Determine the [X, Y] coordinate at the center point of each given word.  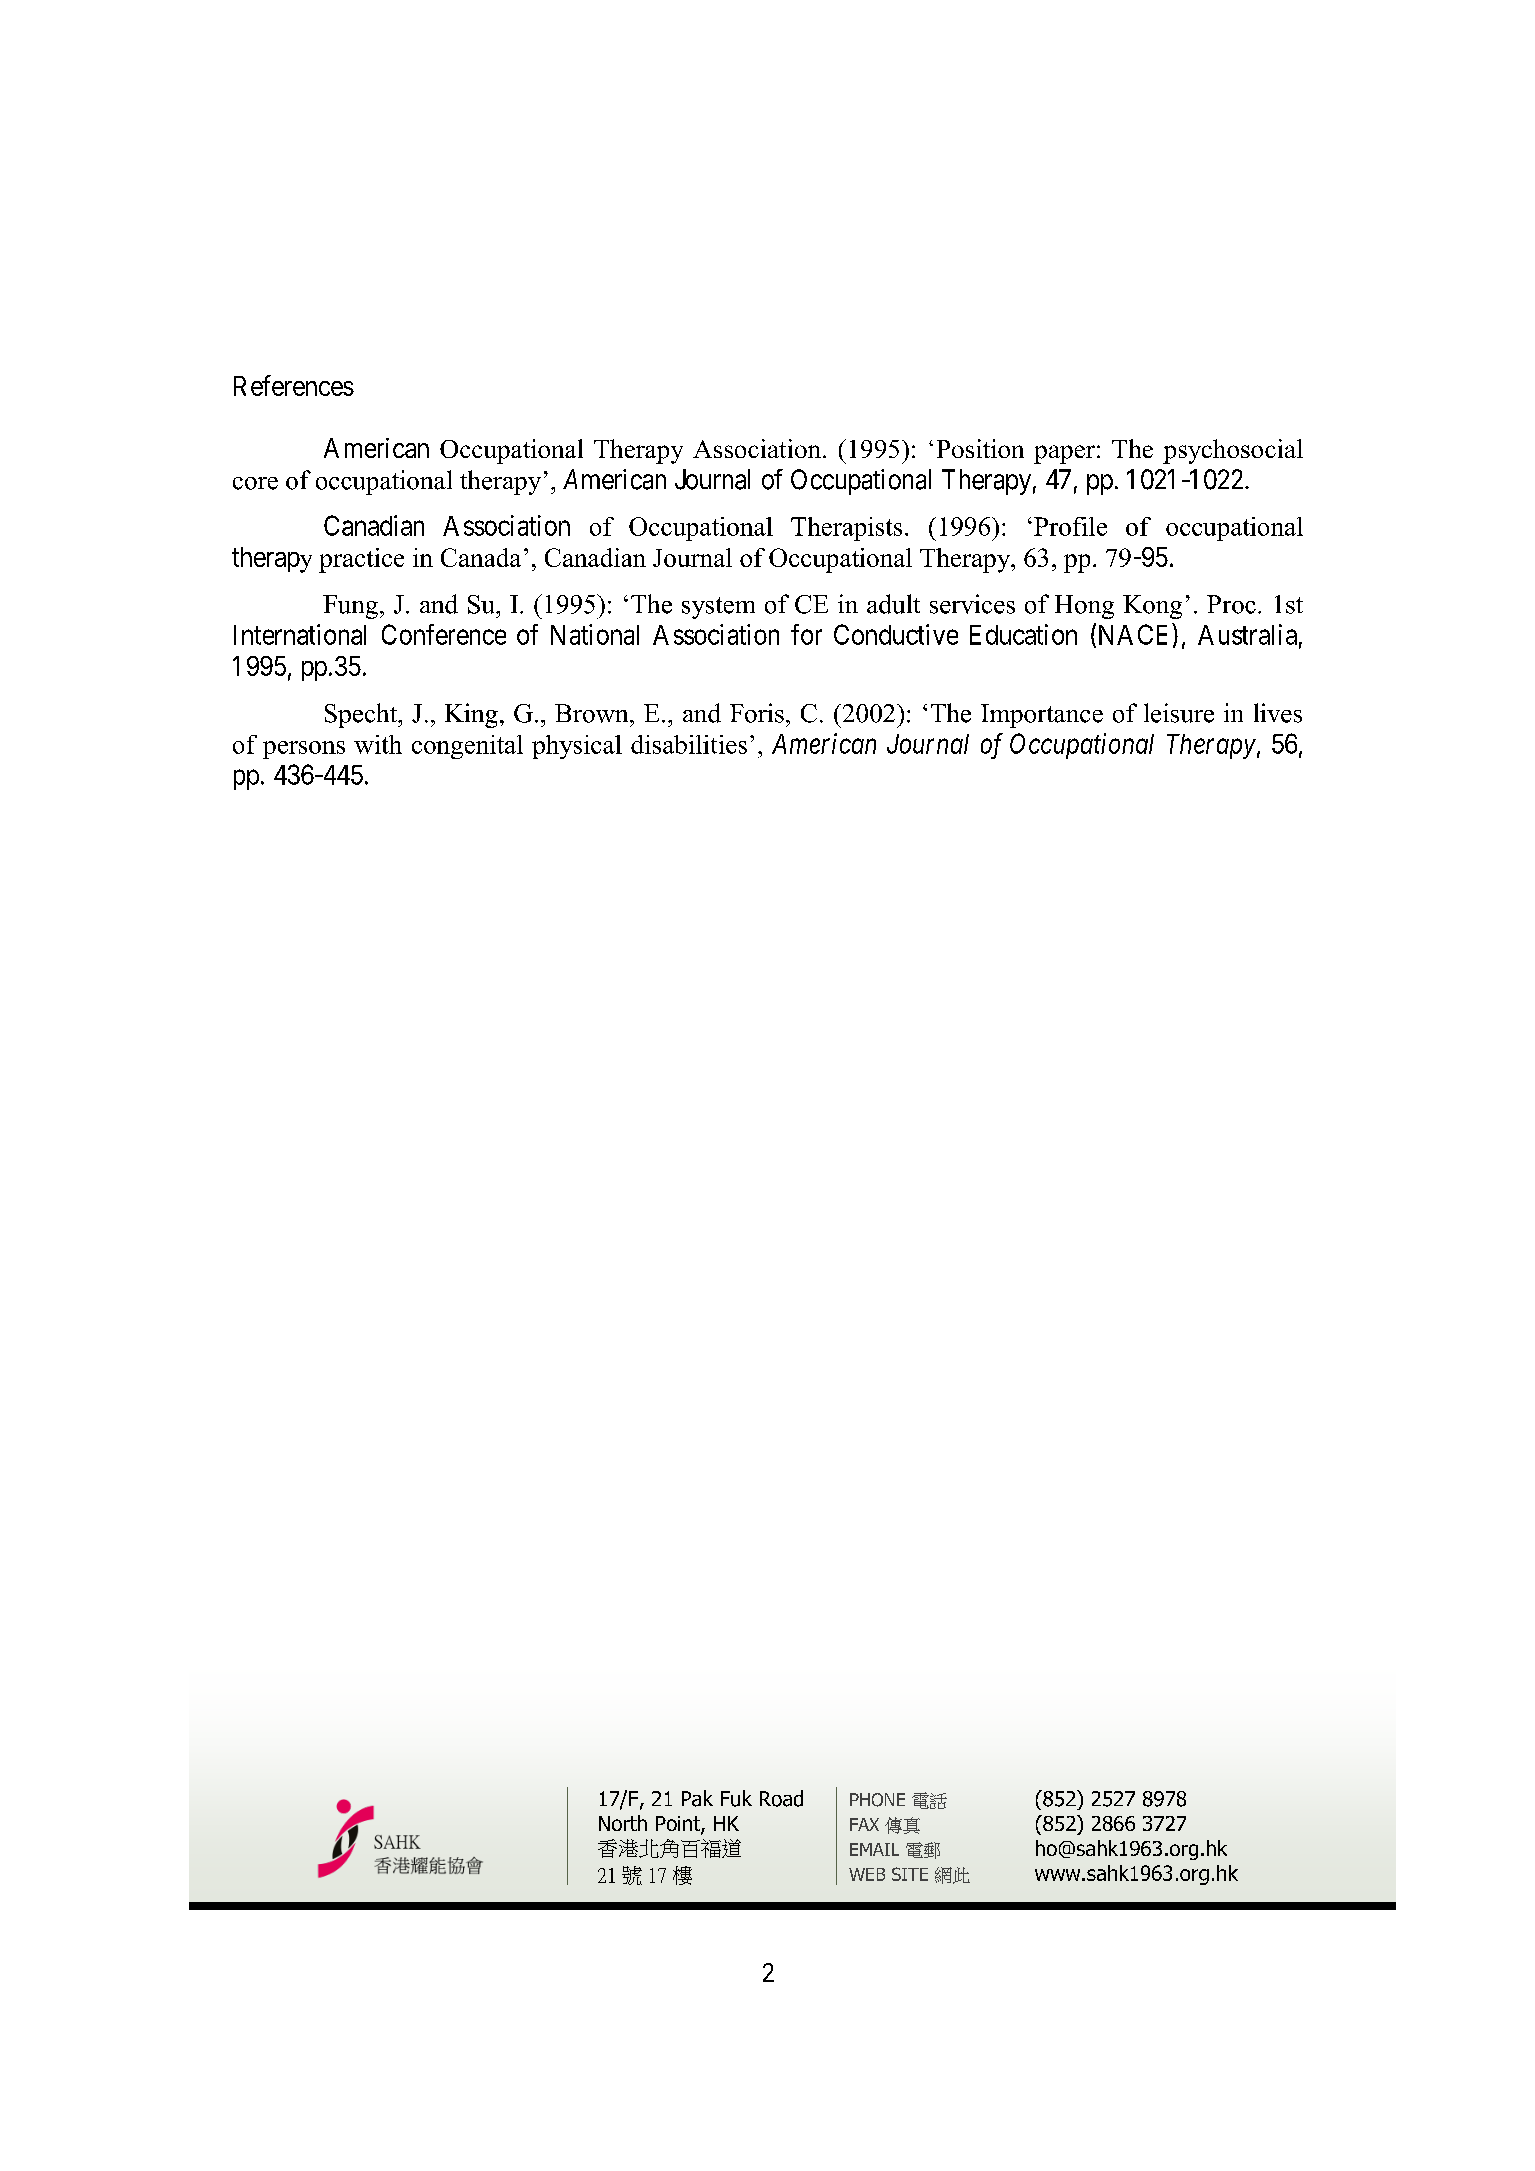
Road [781, 1798]
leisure [1179, 713]
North [623, 1823]
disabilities [689, 744]
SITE [910, 1874]
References [294, 385]
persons [304, 750]
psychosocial [1233, 451]
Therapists [846, 529]
